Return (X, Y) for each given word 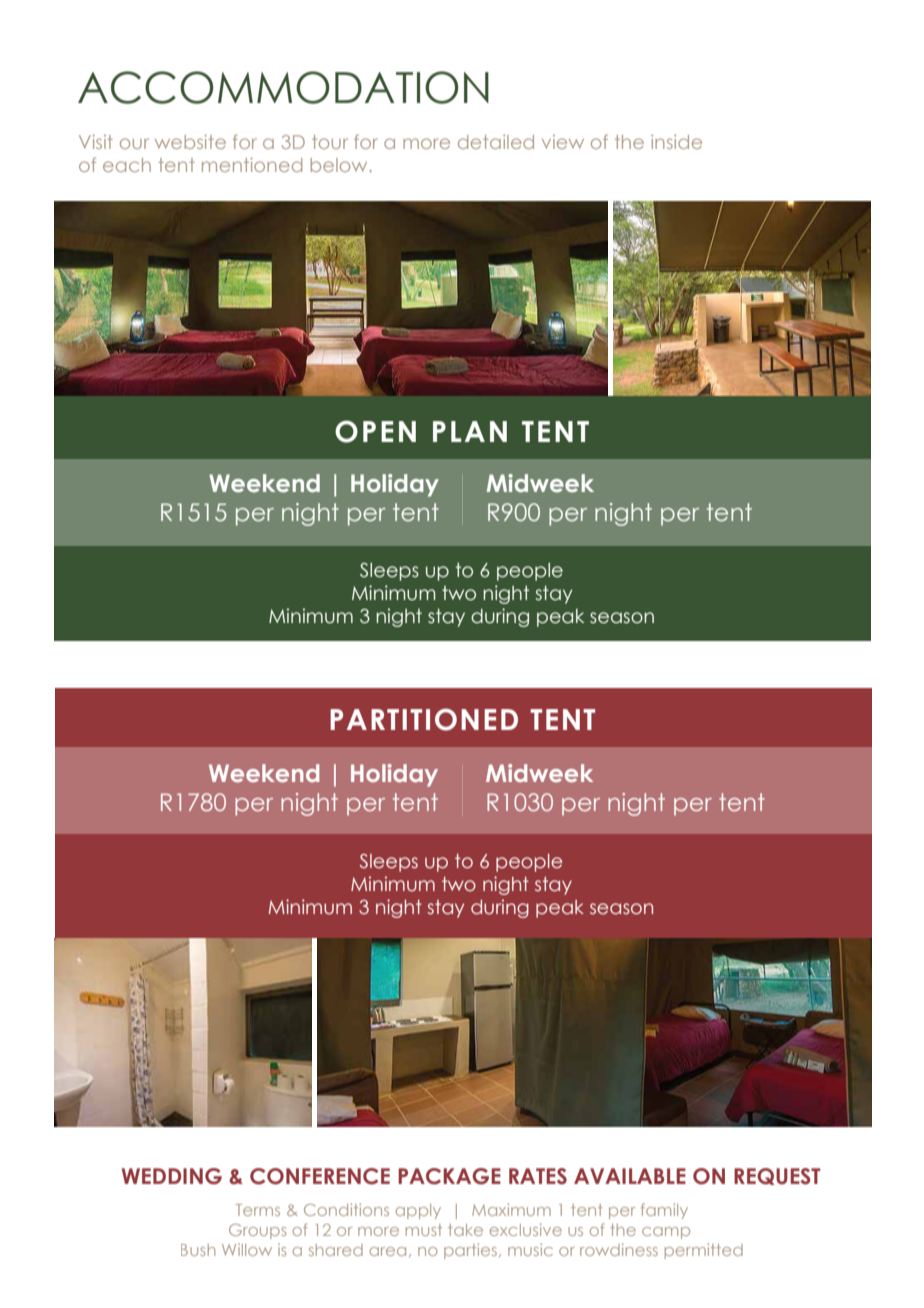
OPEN (375, 431)
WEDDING (172, 1176)
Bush (198, 1250)
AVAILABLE (630, 1176)
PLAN (470, 431)
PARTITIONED (424, 719)
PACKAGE (449, 1176)
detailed (496, 142)
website (190, 142)
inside (676, 142)
